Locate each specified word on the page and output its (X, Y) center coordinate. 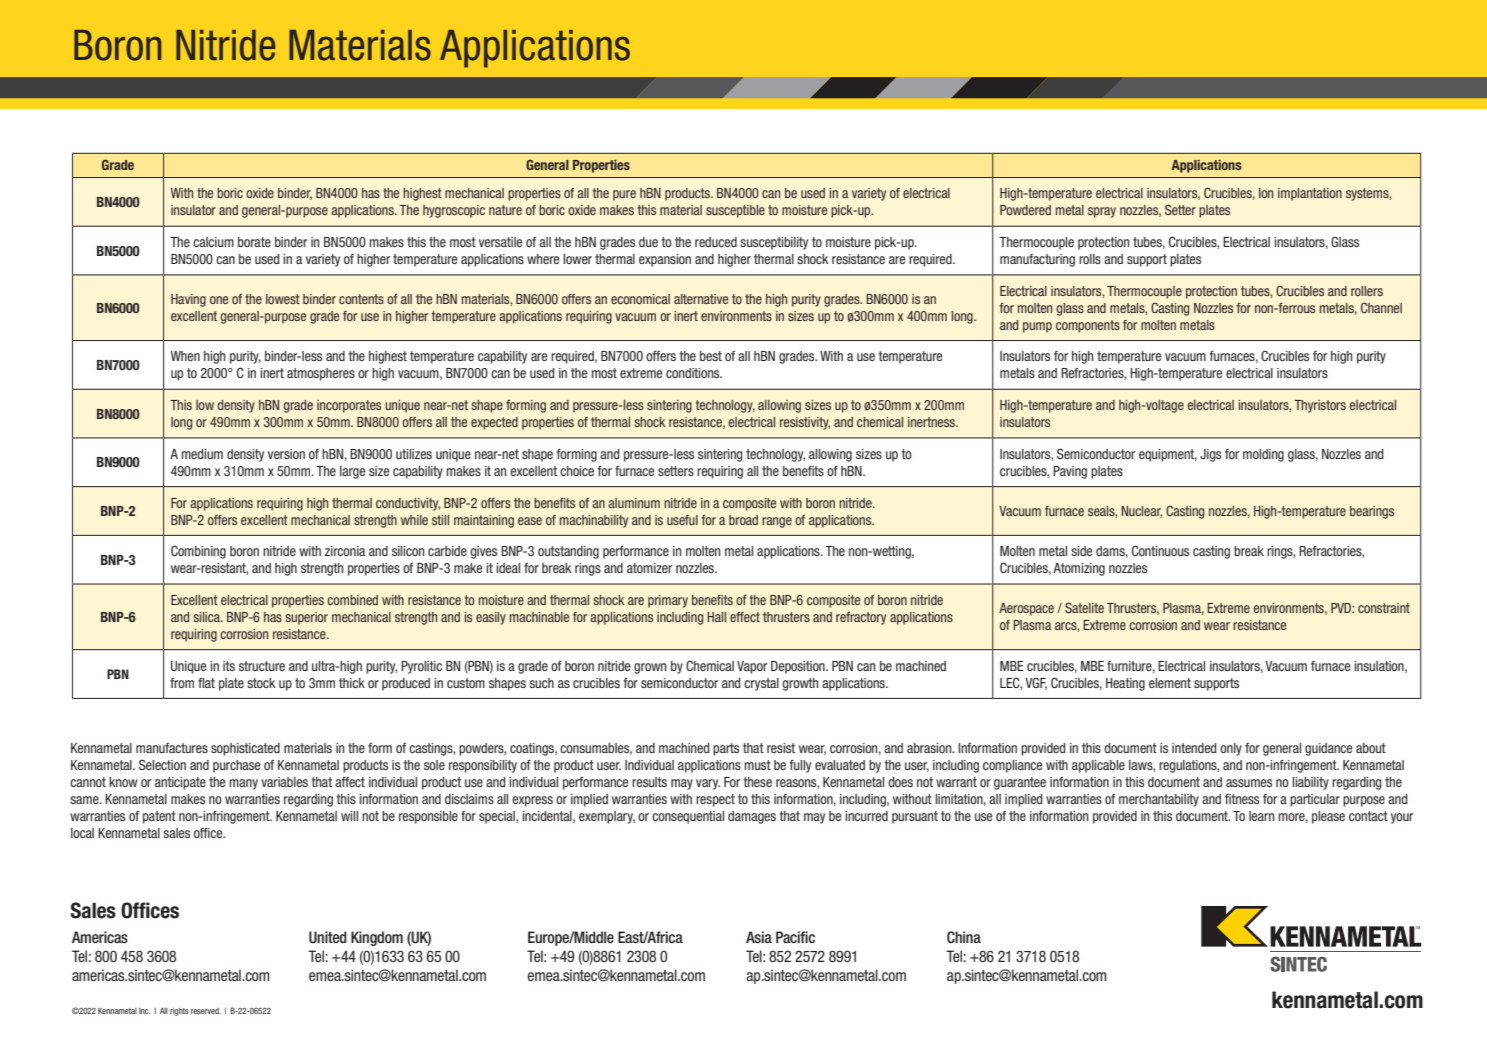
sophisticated (245, 749)
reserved (206, 1011)
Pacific (795, 937)
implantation (1310, 194)
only (1231, 749)
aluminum (634, 503)
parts (726, 749)
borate (254, 242)
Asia (759, 937)
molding (1263, 455)
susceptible (735, 211)
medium (202, 454)
